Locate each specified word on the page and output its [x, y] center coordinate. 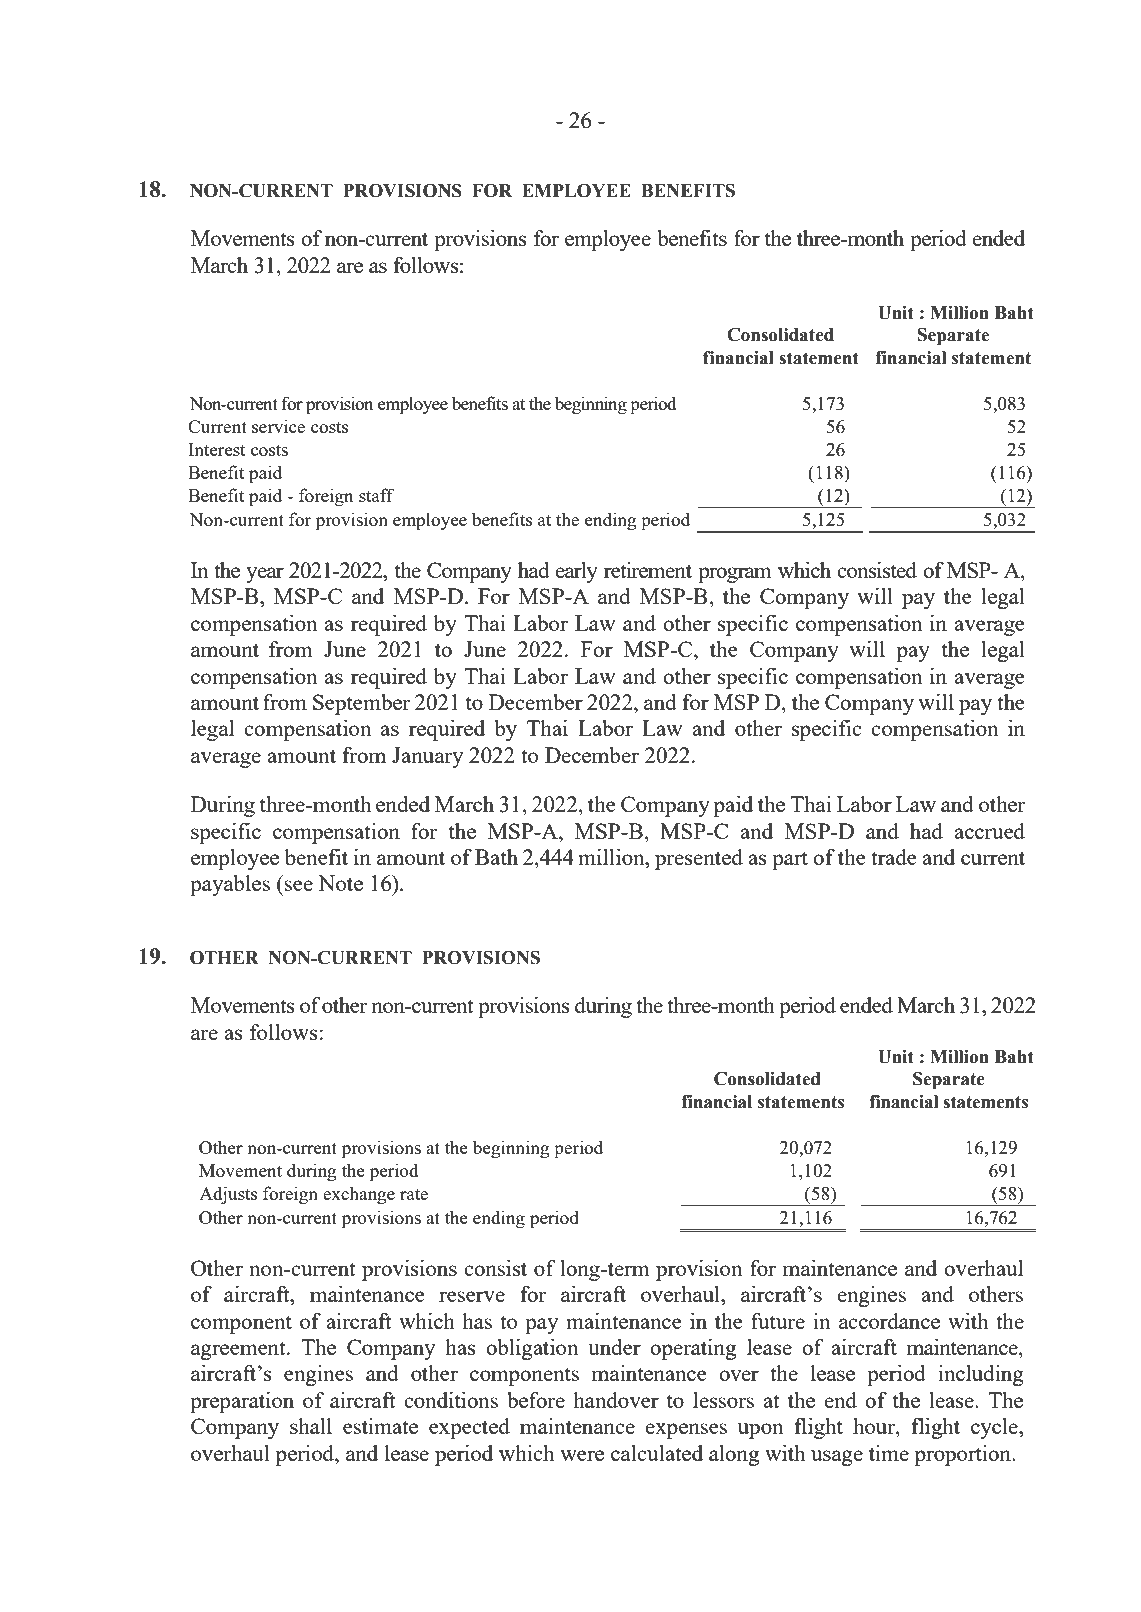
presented [699, 859]
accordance [889, 1321]
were [582, 1455]
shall [311, 1426]
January [427, 757]
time [889, 1453]
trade [894, 857]
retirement [648, 570]
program [735, 575]
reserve [472, 1296]
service [278, 426]
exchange [359, 1195]
